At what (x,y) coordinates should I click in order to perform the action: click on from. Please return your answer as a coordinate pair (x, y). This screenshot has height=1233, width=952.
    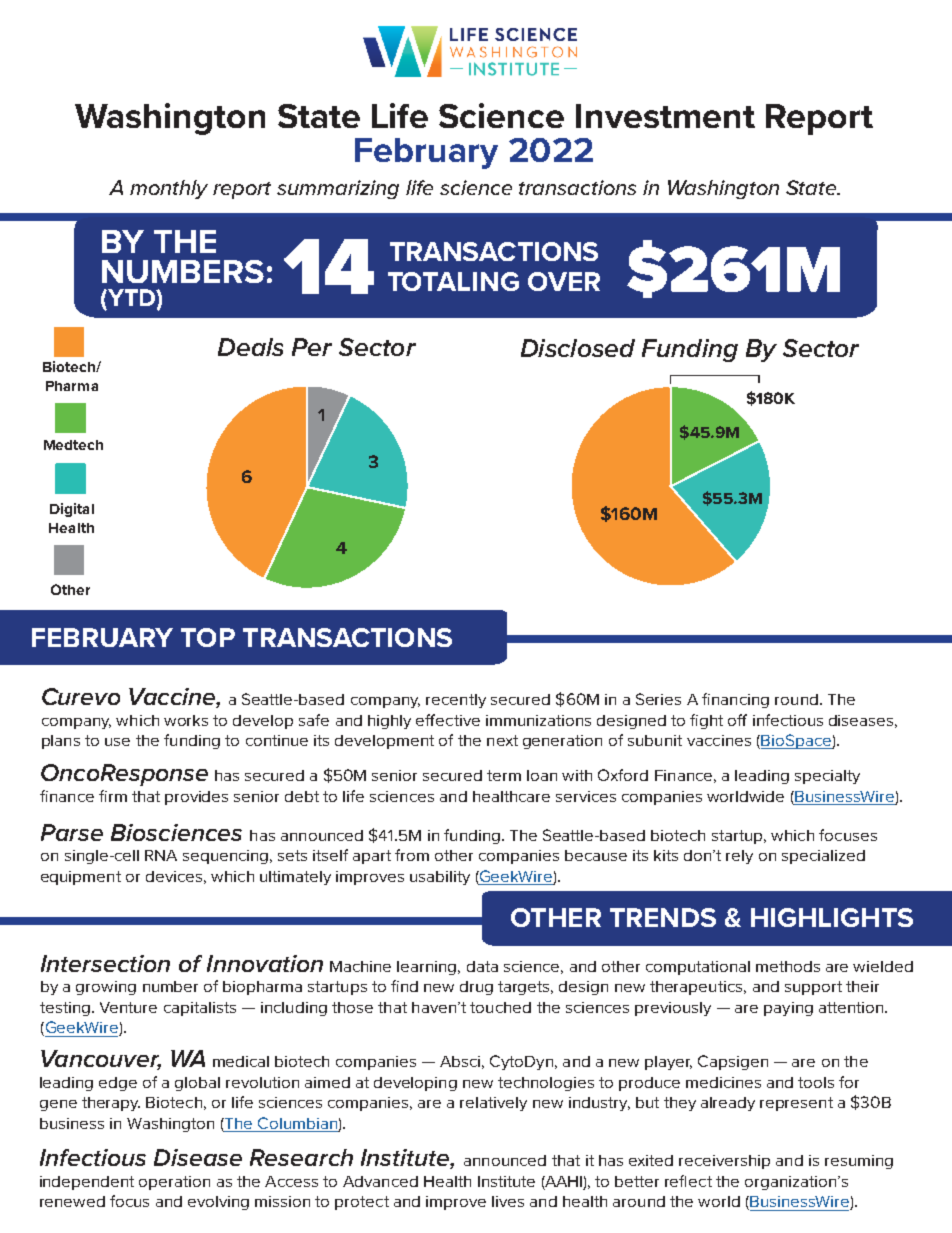
    Looking at the image, I should click on (412, 855).
